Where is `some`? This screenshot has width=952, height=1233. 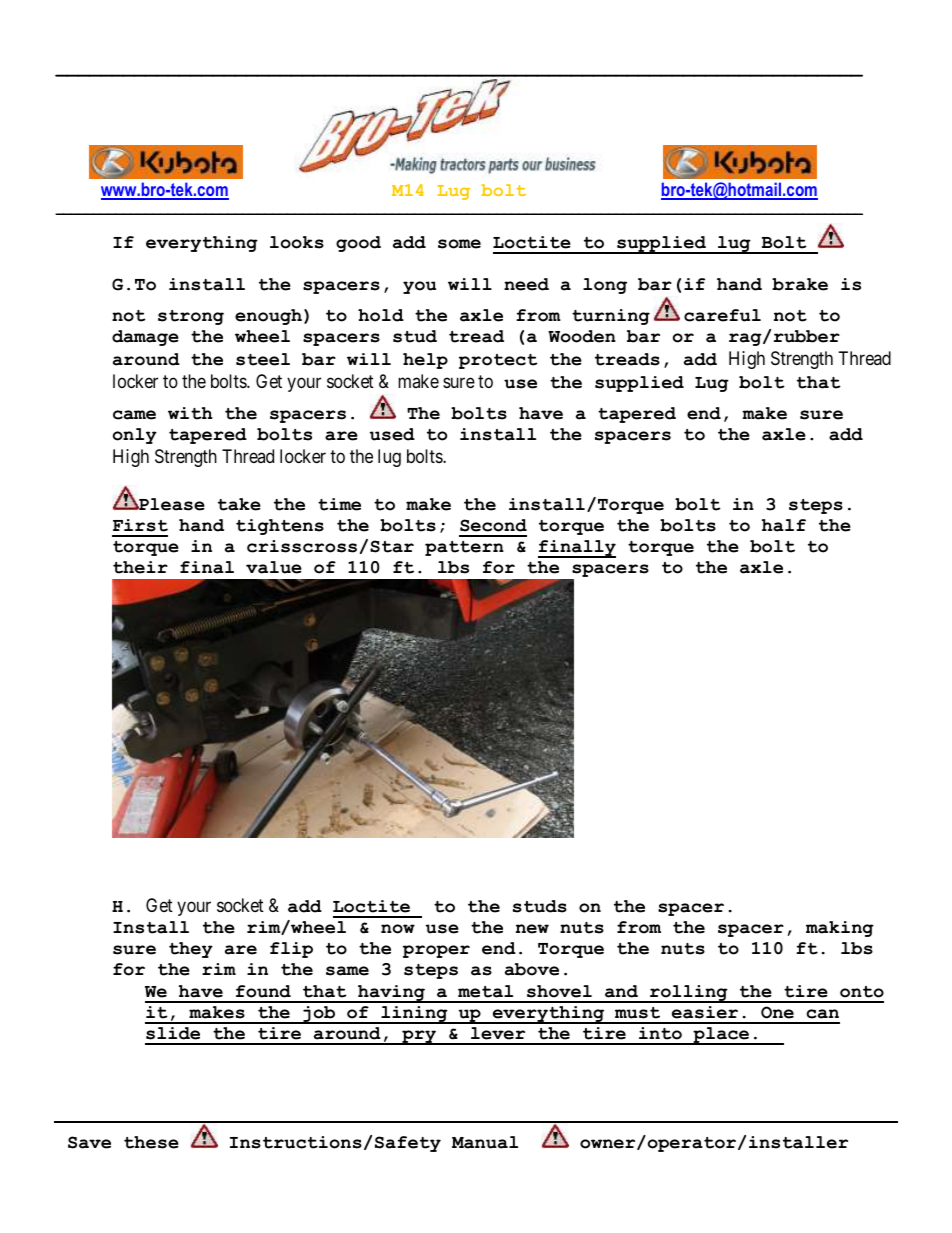 some is located at coordinates (459, 244).
